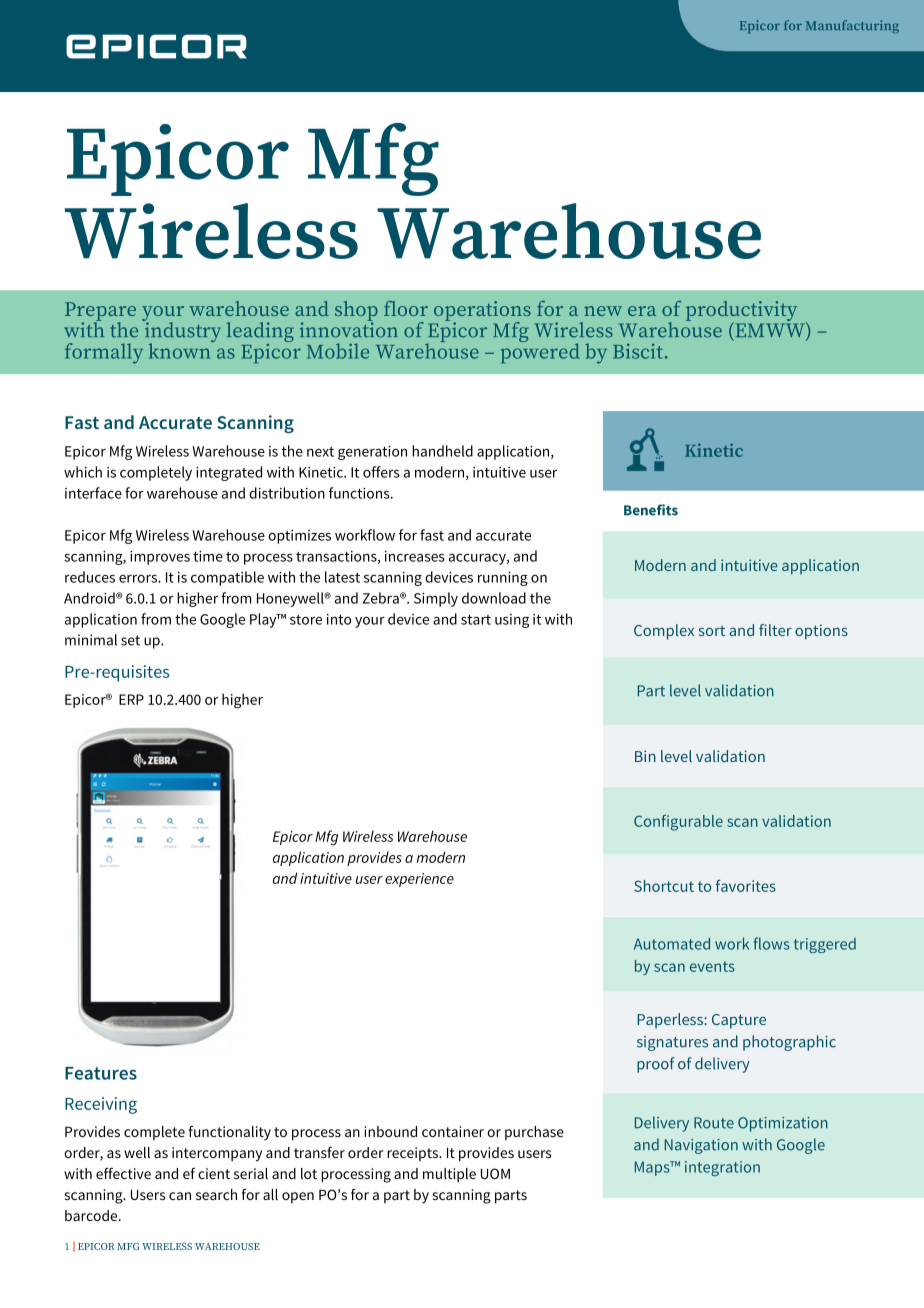 Image resolution: width=924 pixels, height=1308 pixels. I want to click on start, so click(476, 620).
